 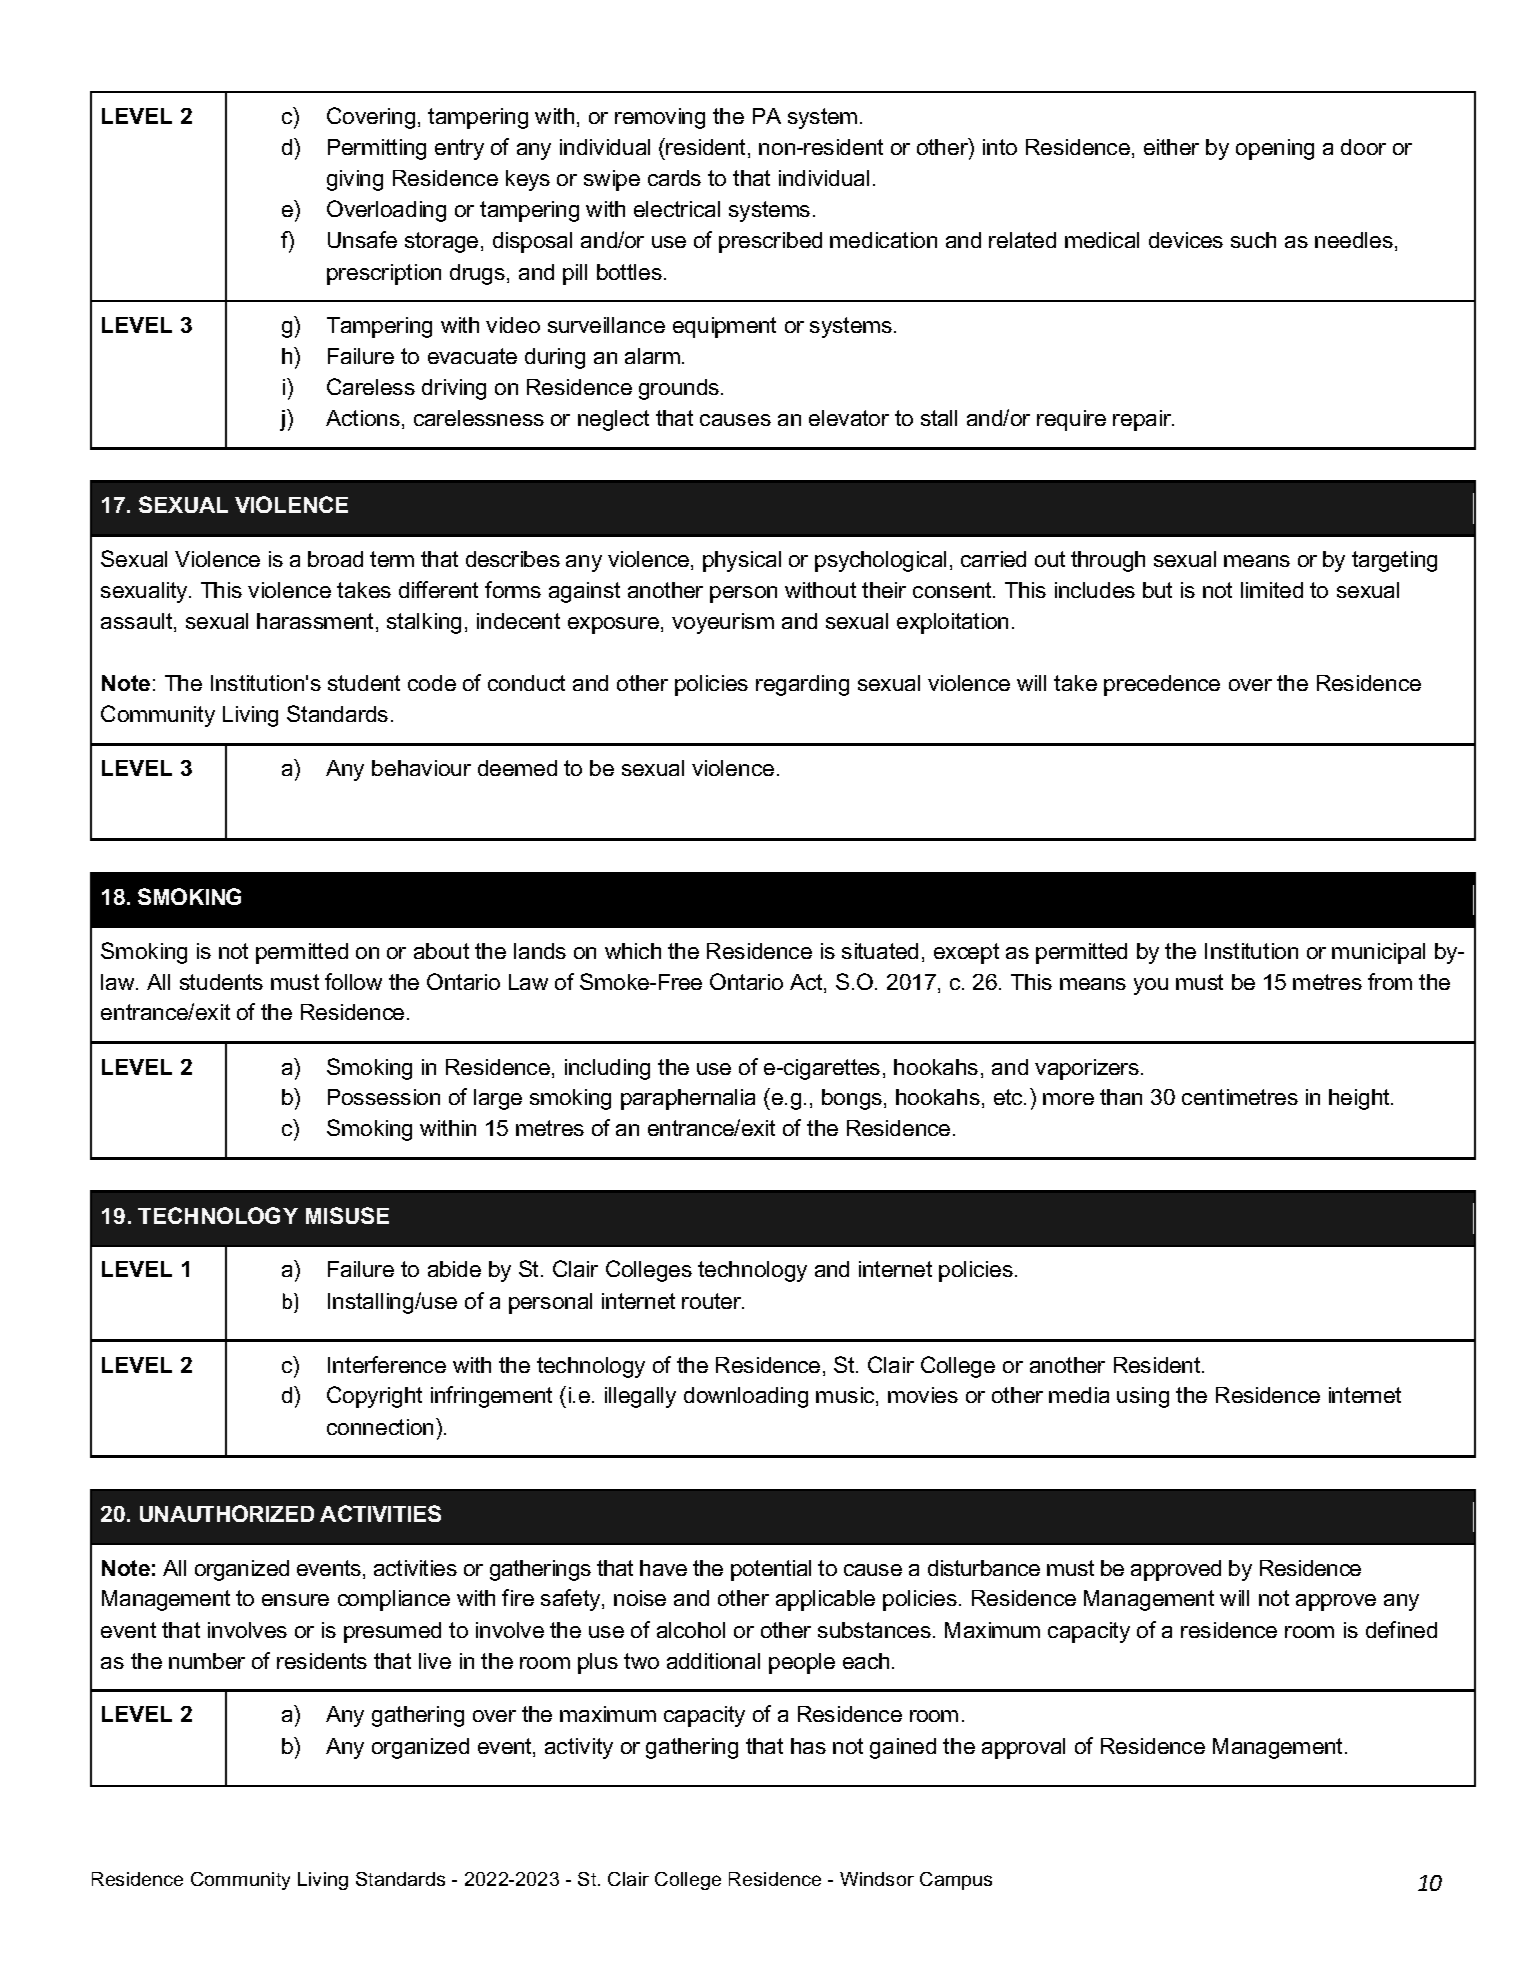 What do you see at coordinates (1162, 685) in the screenshot?
I see `precedence` at bounding box center [1162, 685].
